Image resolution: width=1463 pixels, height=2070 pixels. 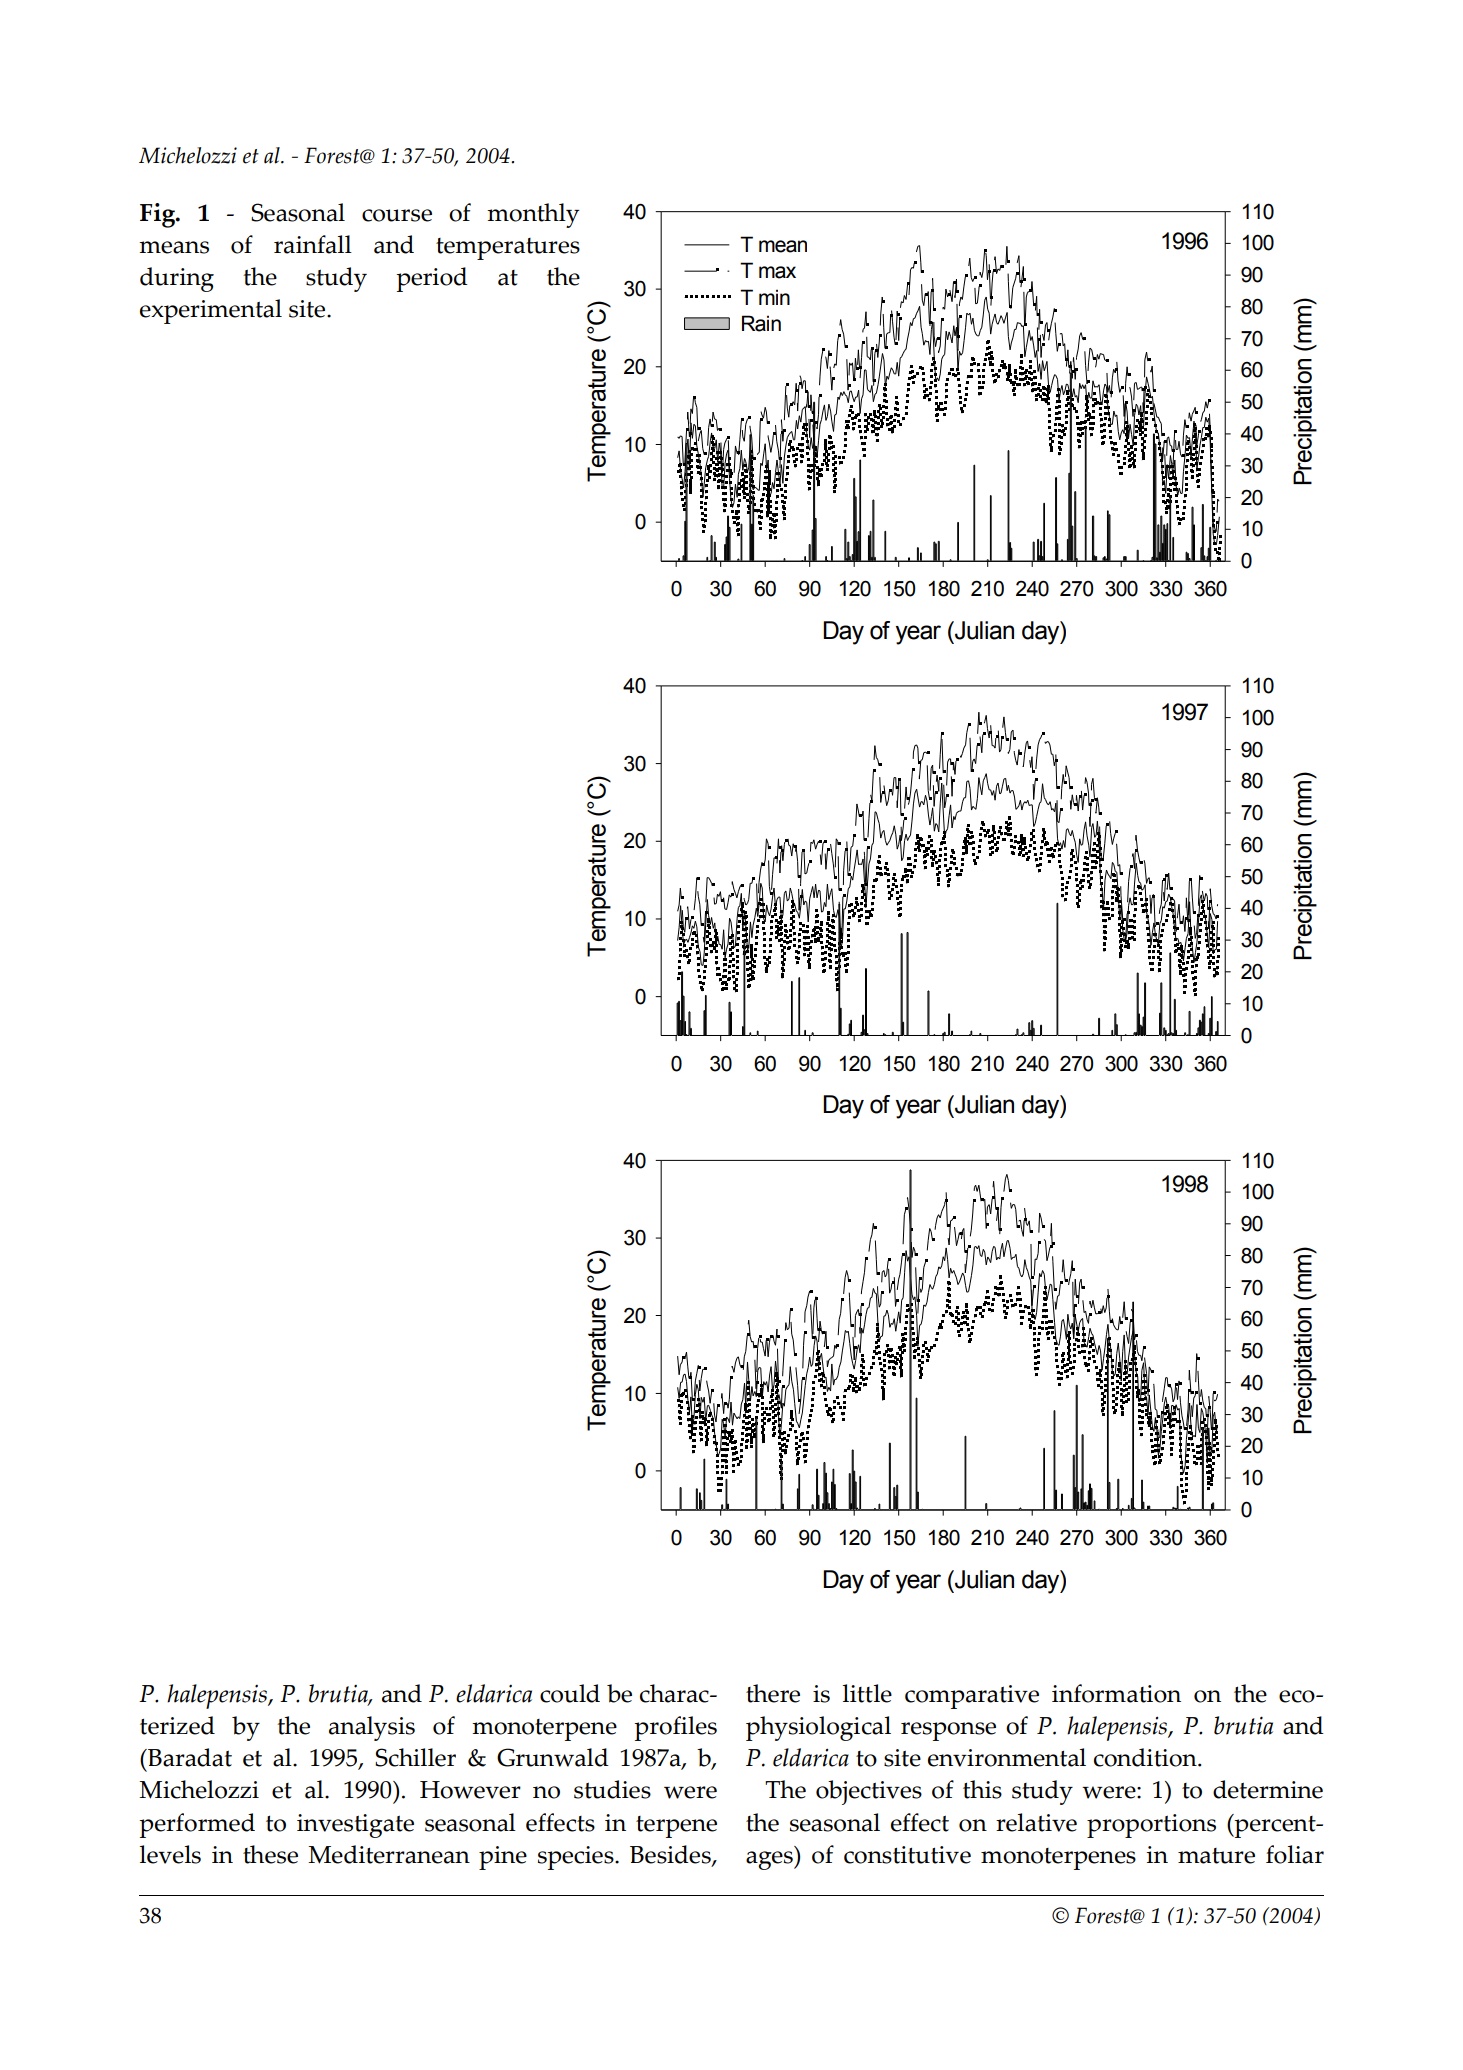 What do you see at coordinates (211, 311) in the screenshot?
I see `experimental` at bounding box center [211, 311].
